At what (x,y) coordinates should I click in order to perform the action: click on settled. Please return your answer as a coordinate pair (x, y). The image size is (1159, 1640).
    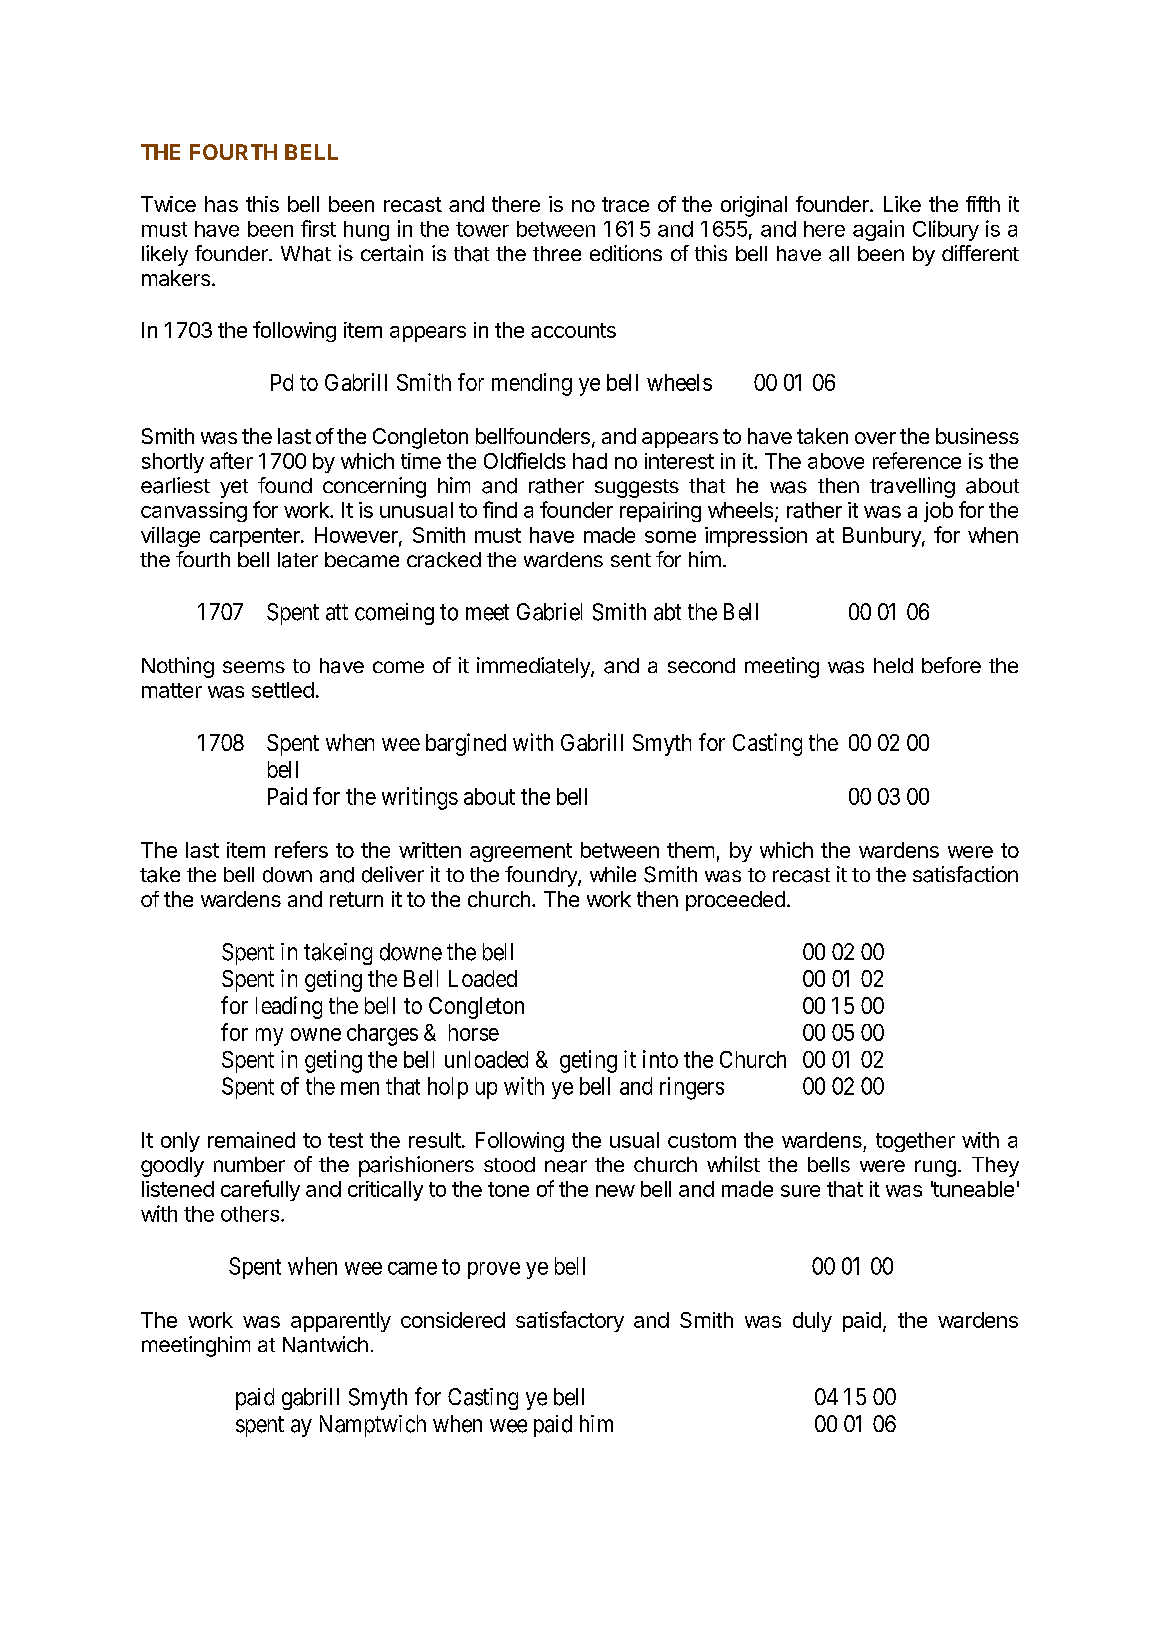
    Looking at the image, I should click on (283, 690).
